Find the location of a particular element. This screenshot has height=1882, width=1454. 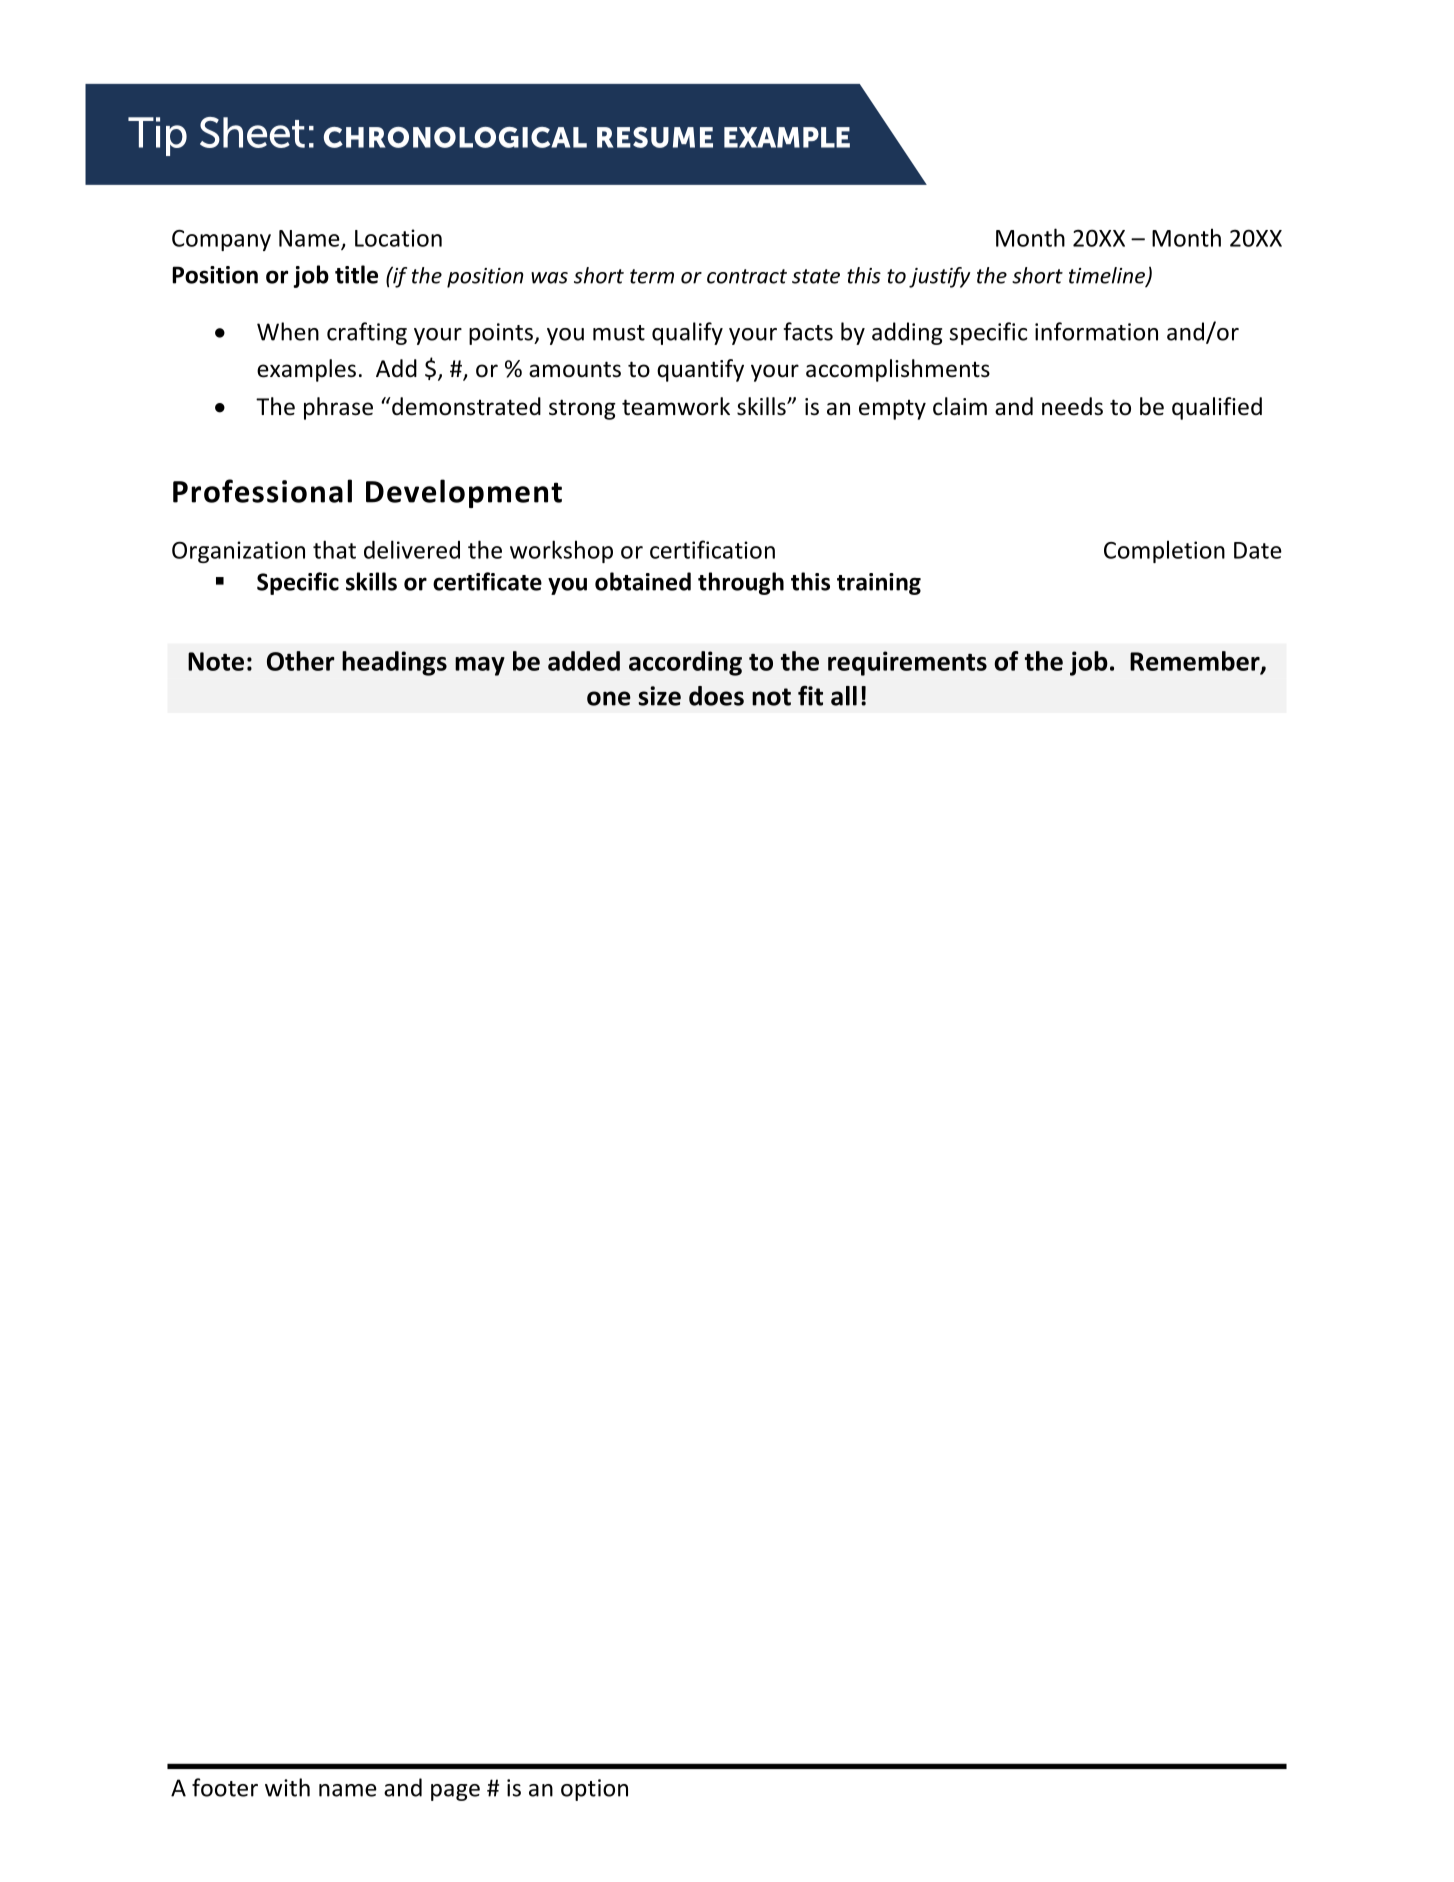

RESUME is located at coordinates (655, 137).
